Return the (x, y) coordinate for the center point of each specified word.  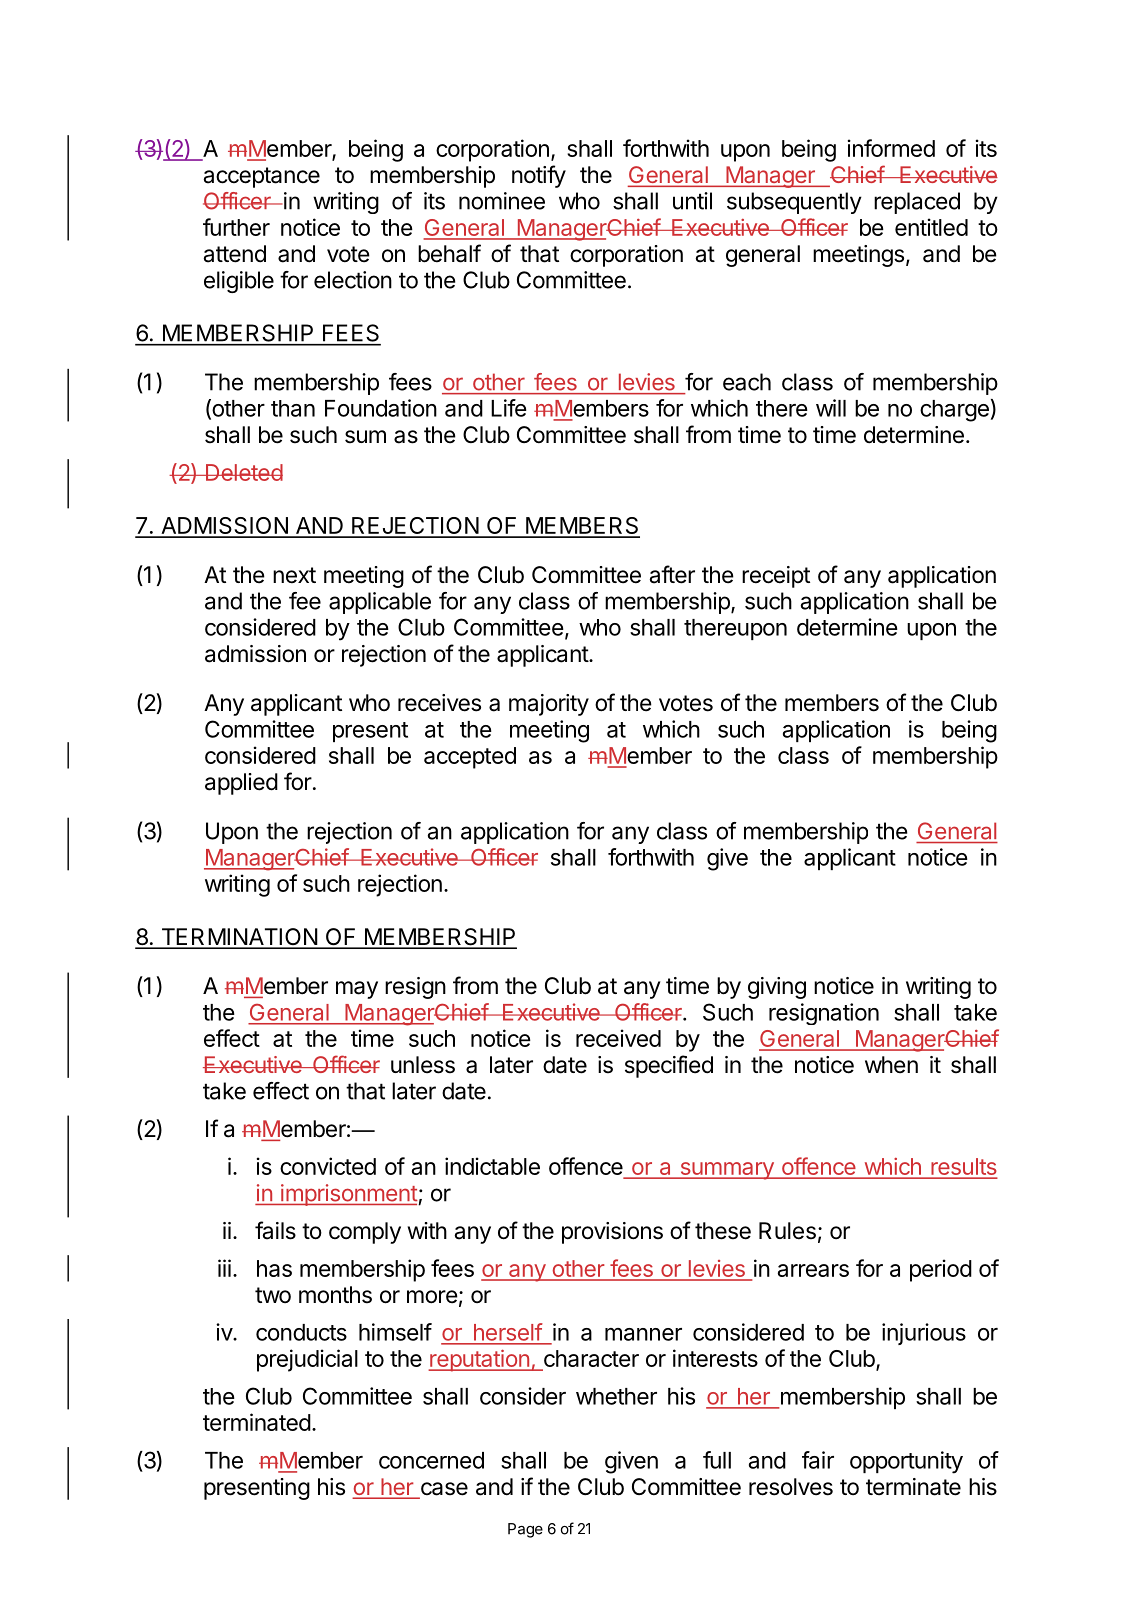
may (357, 990)
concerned (431, 1460)
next (294, 575)
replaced (917, 203)
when (891, 1065)
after (672, 574)
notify (539, 176)
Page (525, 1530)
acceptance (261, 177)
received (618, 1038)
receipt (776, 577)
